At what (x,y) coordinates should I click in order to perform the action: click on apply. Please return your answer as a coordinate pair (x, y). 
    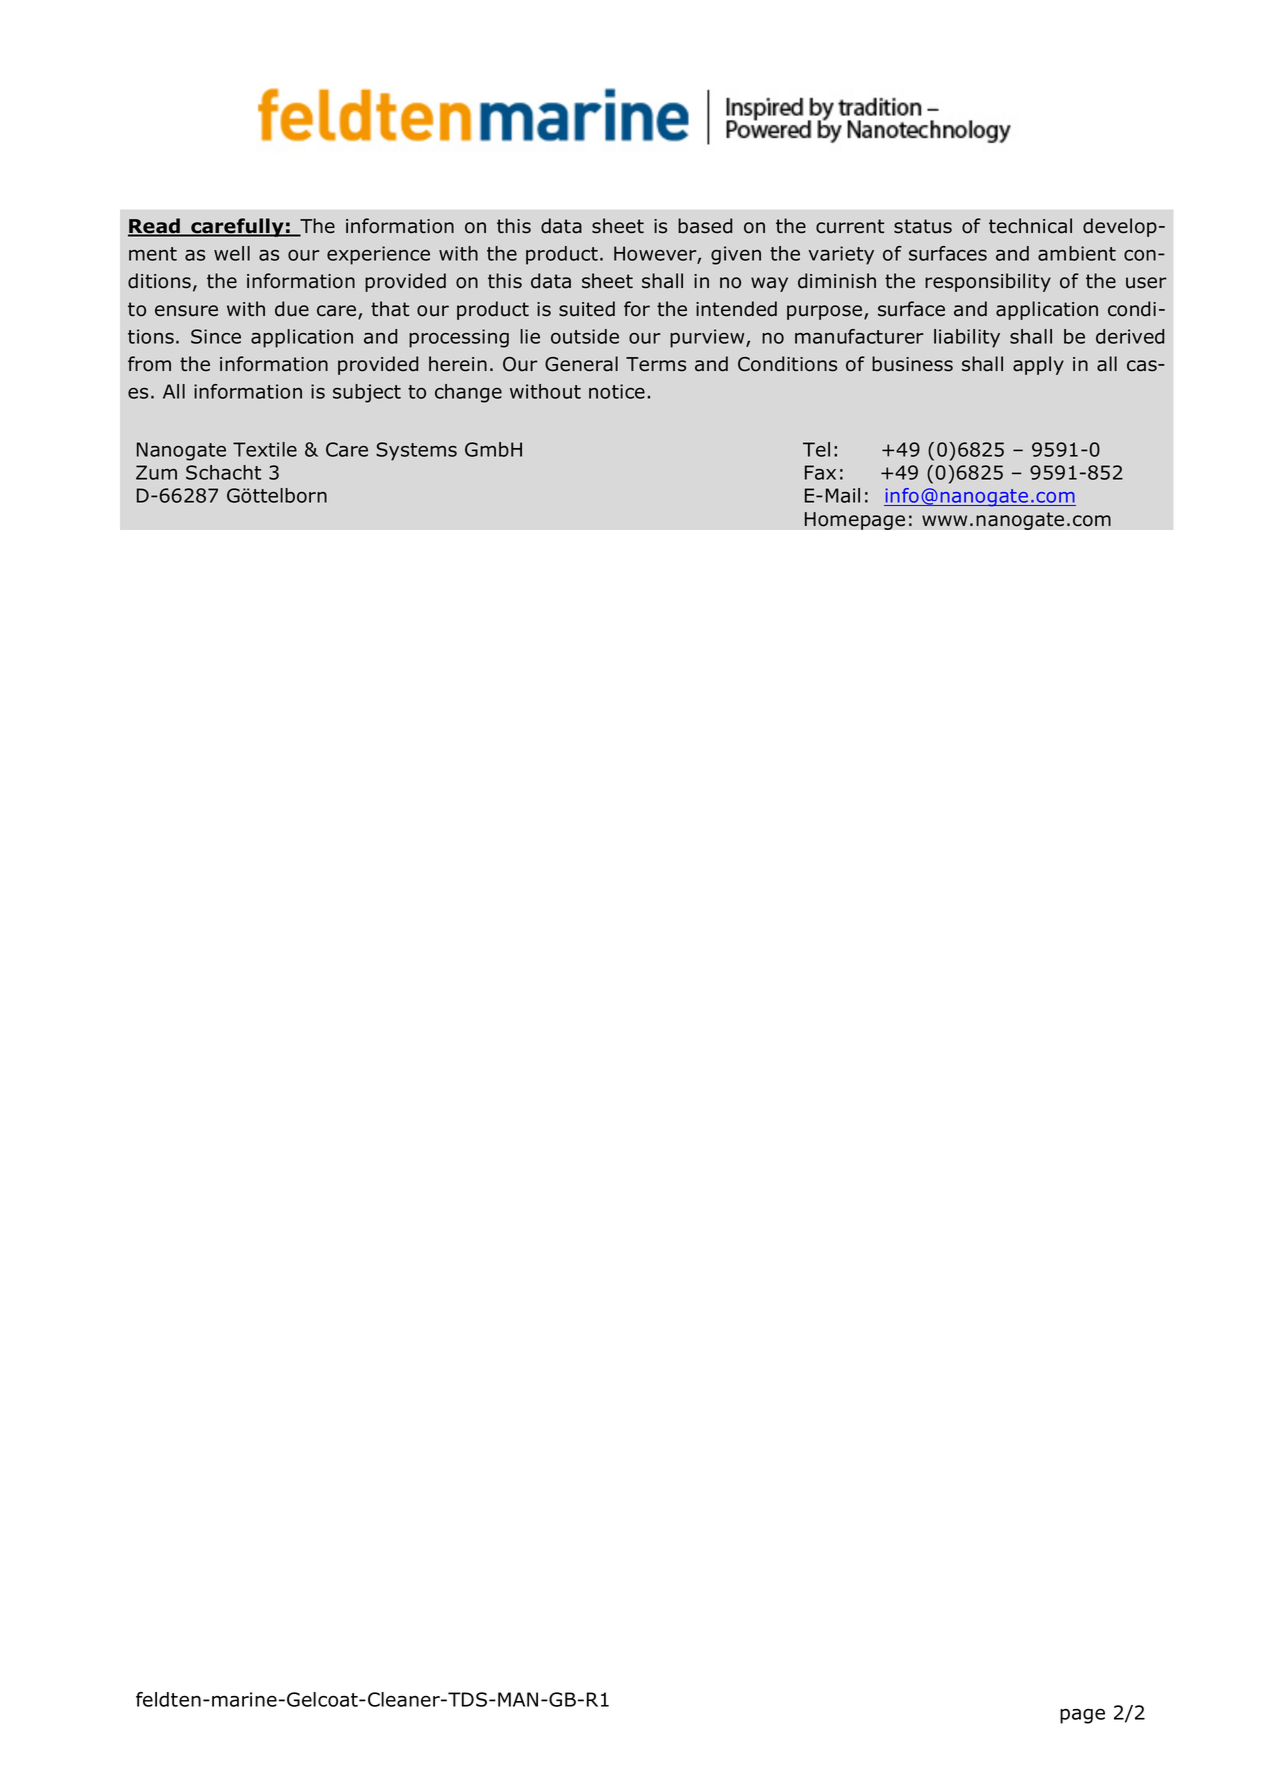
    Looking at the image, I should click on (1038, 365).
